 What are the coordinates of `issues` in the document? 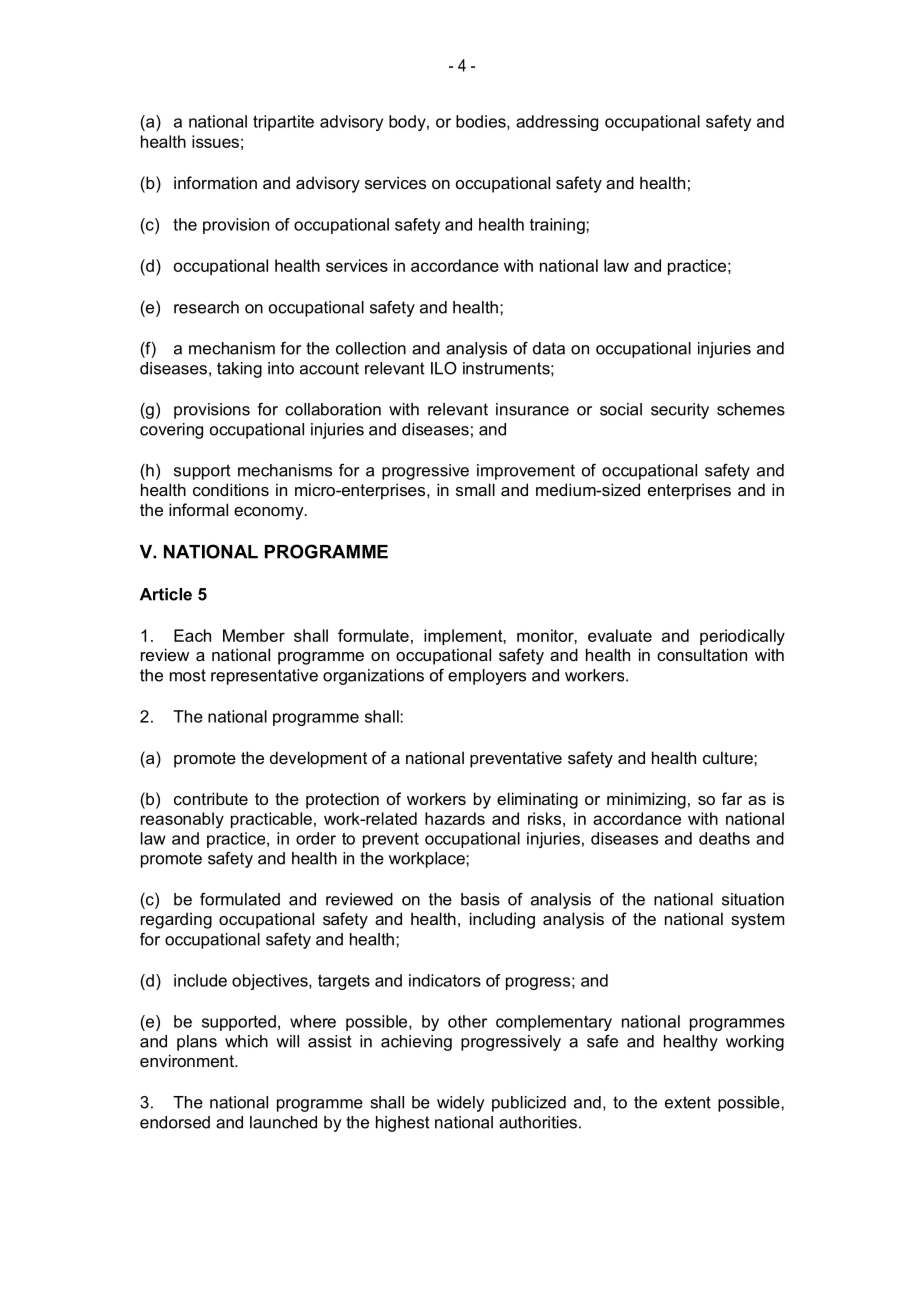 It's located at (215, 141).
